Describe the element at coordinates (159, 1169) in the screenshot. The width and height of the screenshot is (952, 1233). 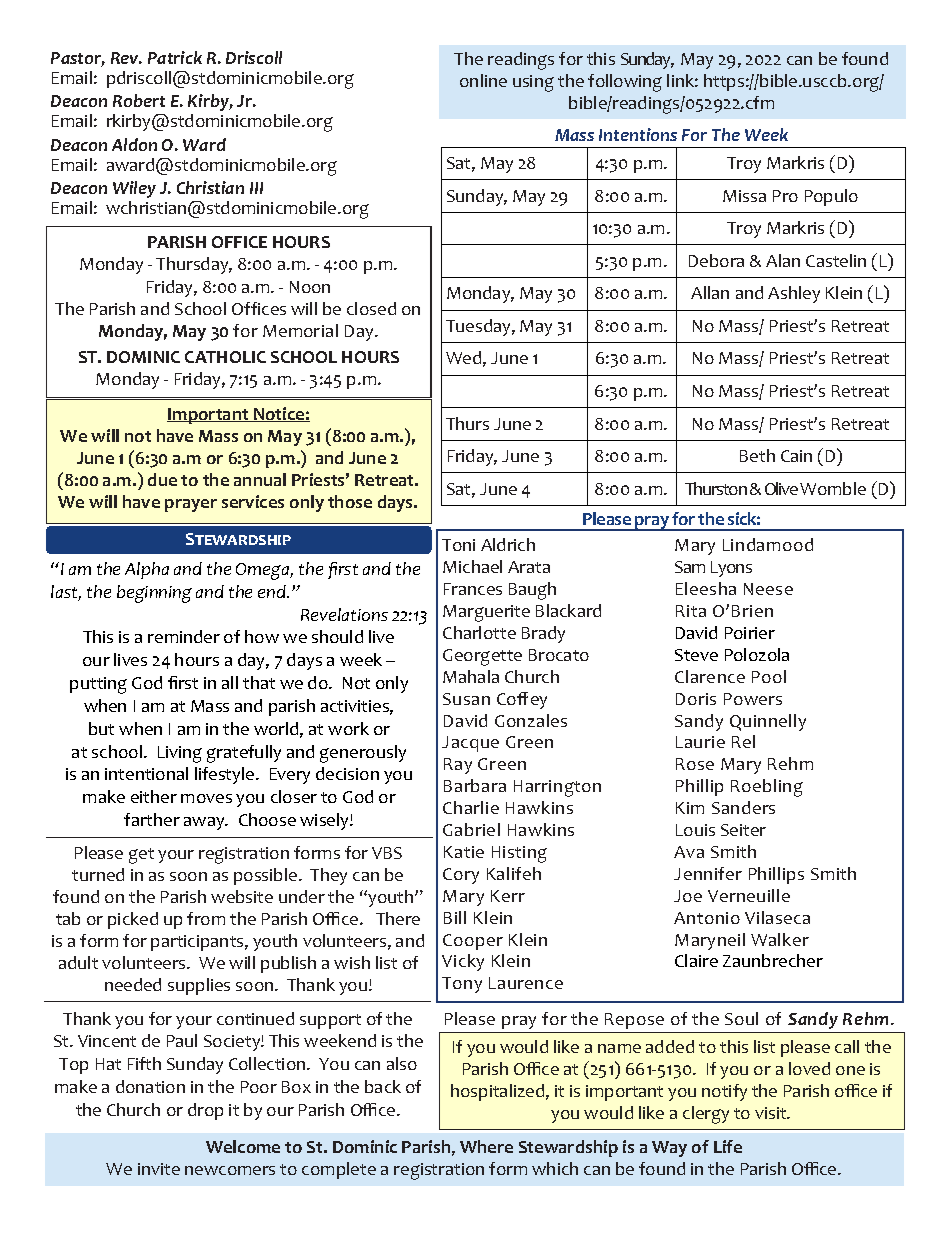
I see `invite` at that location.
